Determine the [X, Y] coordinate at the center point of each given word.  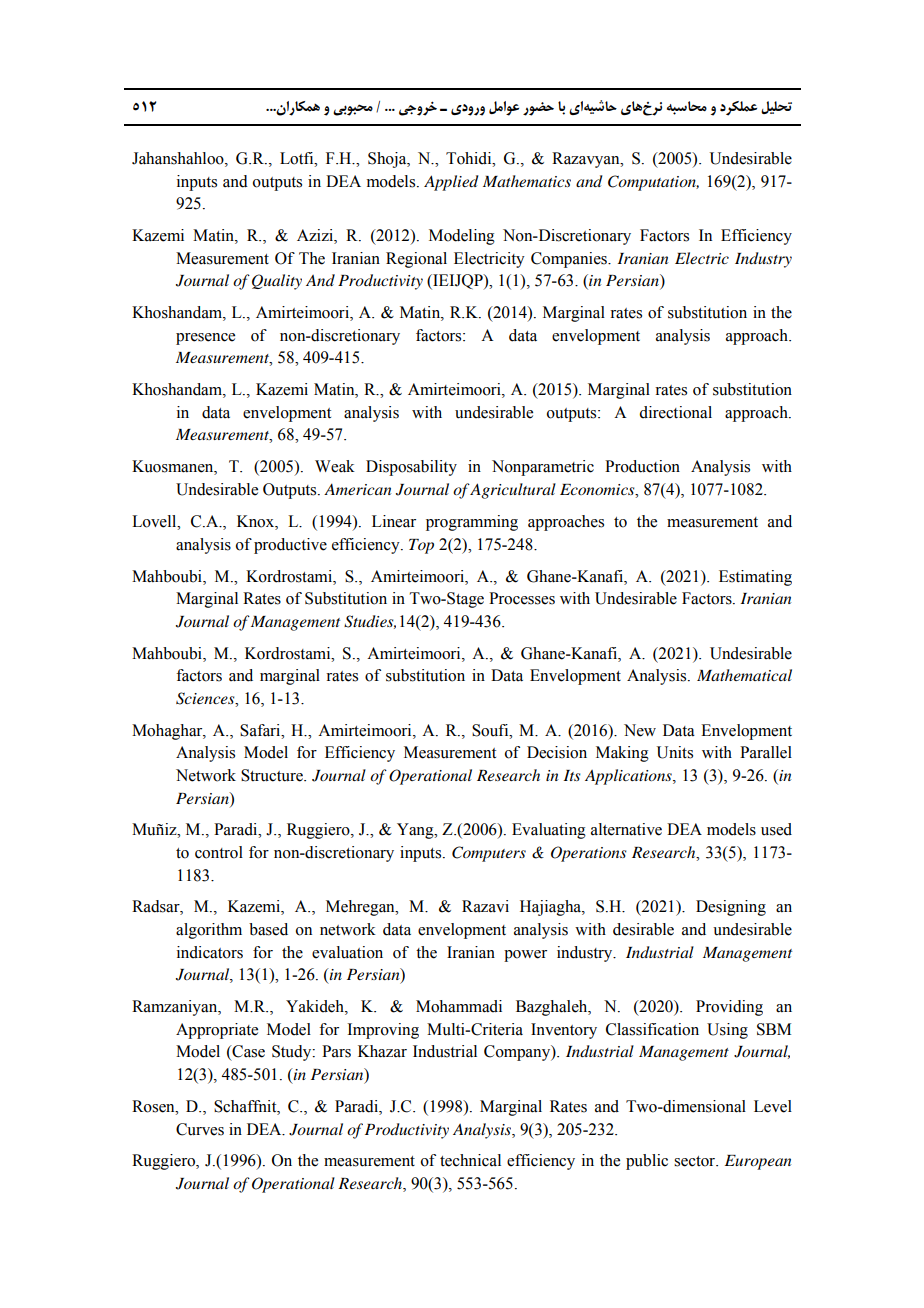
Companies [570, 260]
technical [470, 1160]
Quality [277, 282]
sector [696, 1161]
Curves [200, 1129]
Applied [451, 183]
